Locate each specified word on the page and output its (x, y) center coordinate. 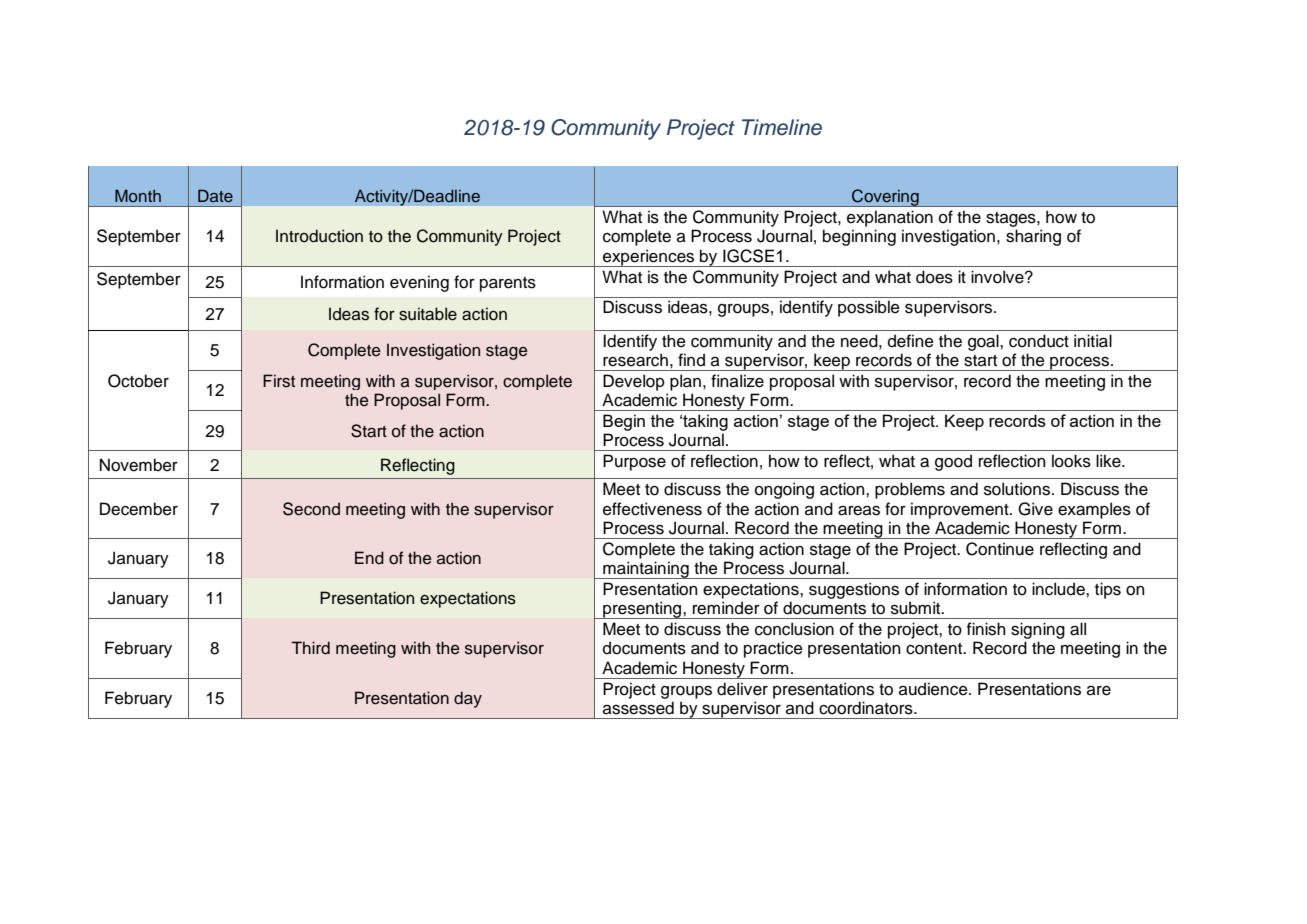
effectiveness (652, 509)
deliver (742, 689)
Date (215, 195)
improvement (961, 510)
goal (984, 342)
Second (311, 509)
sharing (1033, 237)
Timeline (782, 127)
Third (310, 648)
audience (934, 689)
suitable (428, 314)
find (691, 360)
